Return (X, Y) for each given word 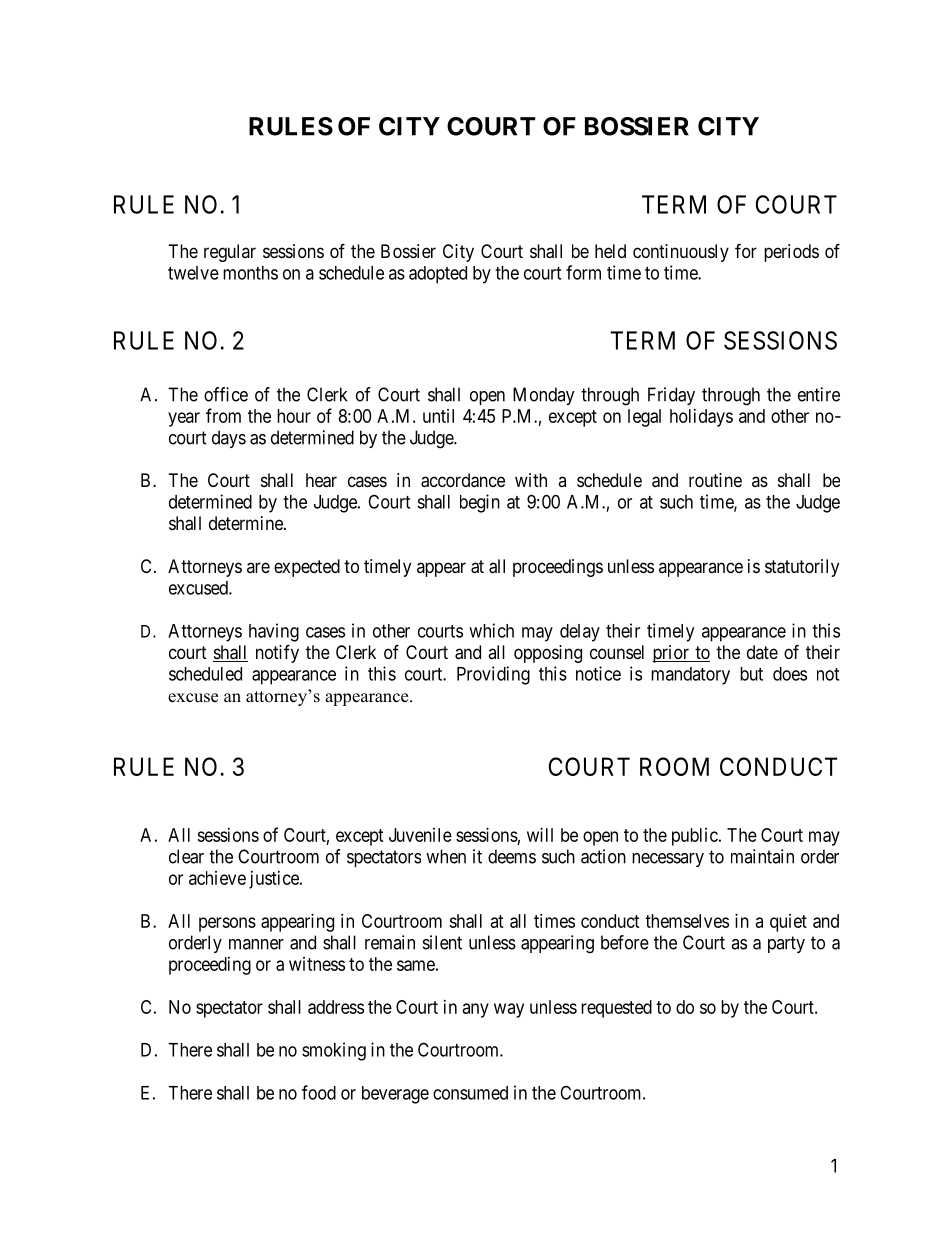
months (250, 273)
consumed (470, 1093)
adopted (438, 275)
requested (616, 1009)
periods (791, 253)
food (319, 1092)
